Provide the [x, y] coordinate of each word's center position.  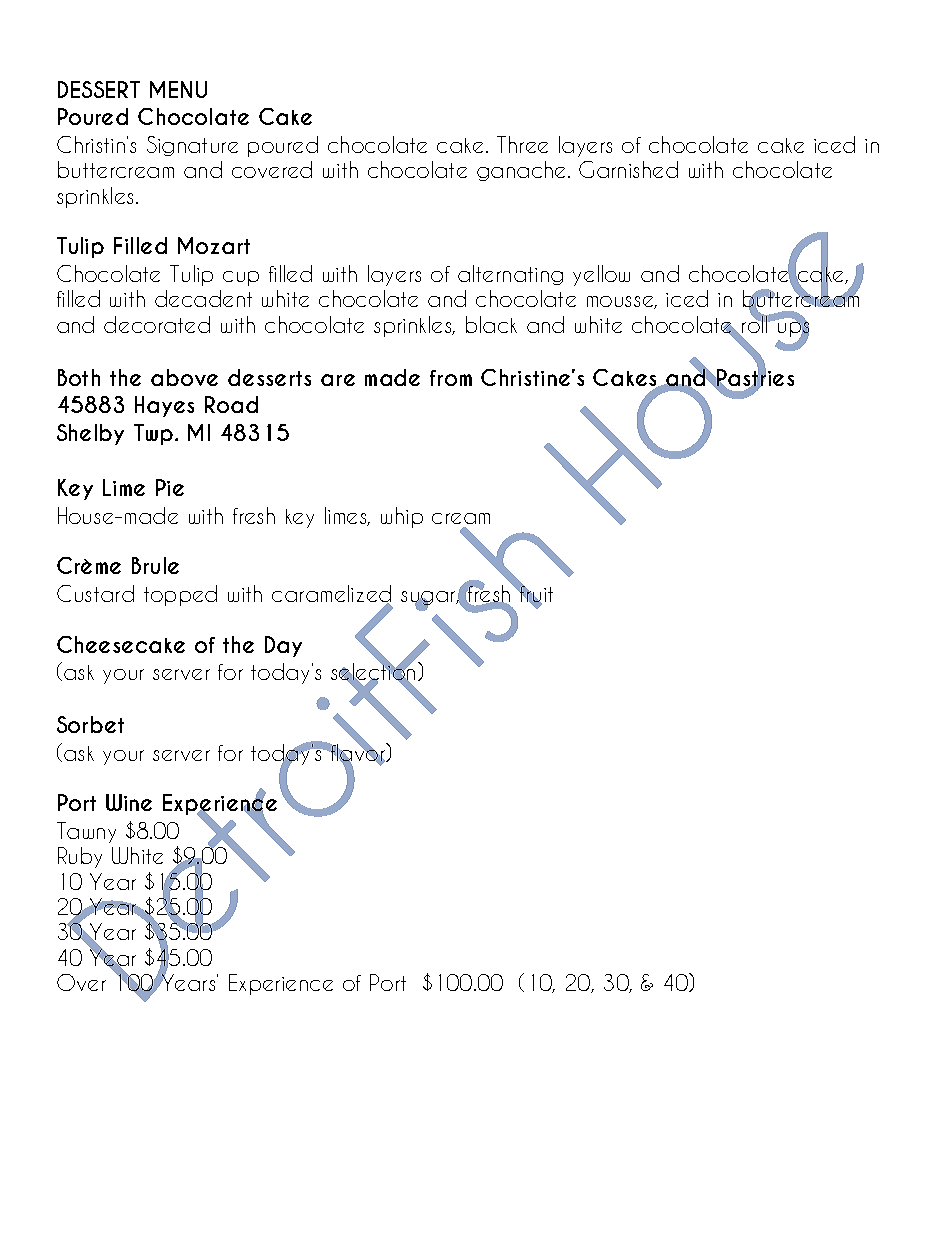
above [184, 377]
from [451, 378]
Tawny [86, 832]
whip [402, 517]
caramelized [331, 595]
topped [180, 595]
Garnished [628, 169]
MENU [178, 89]
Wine [129, 802]
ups [793, 329]
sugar [429, 599]
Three [522, 144]
